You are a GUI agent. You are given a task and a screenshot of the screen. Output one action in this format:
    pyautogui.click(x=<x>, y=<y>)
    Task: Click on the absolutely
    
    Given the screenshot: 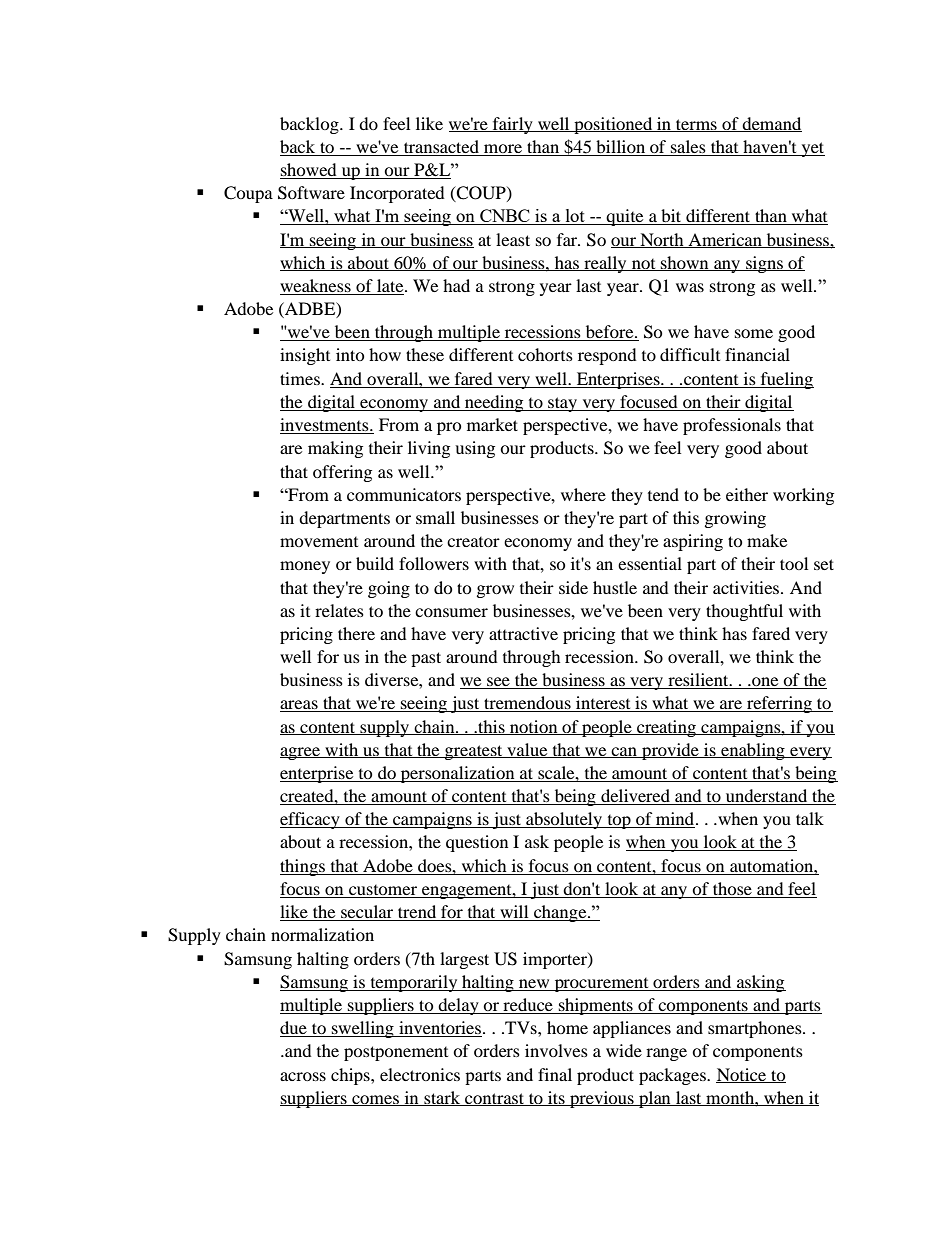 What is the action you would take?
    pyautogui.click(x=564, y=820)
